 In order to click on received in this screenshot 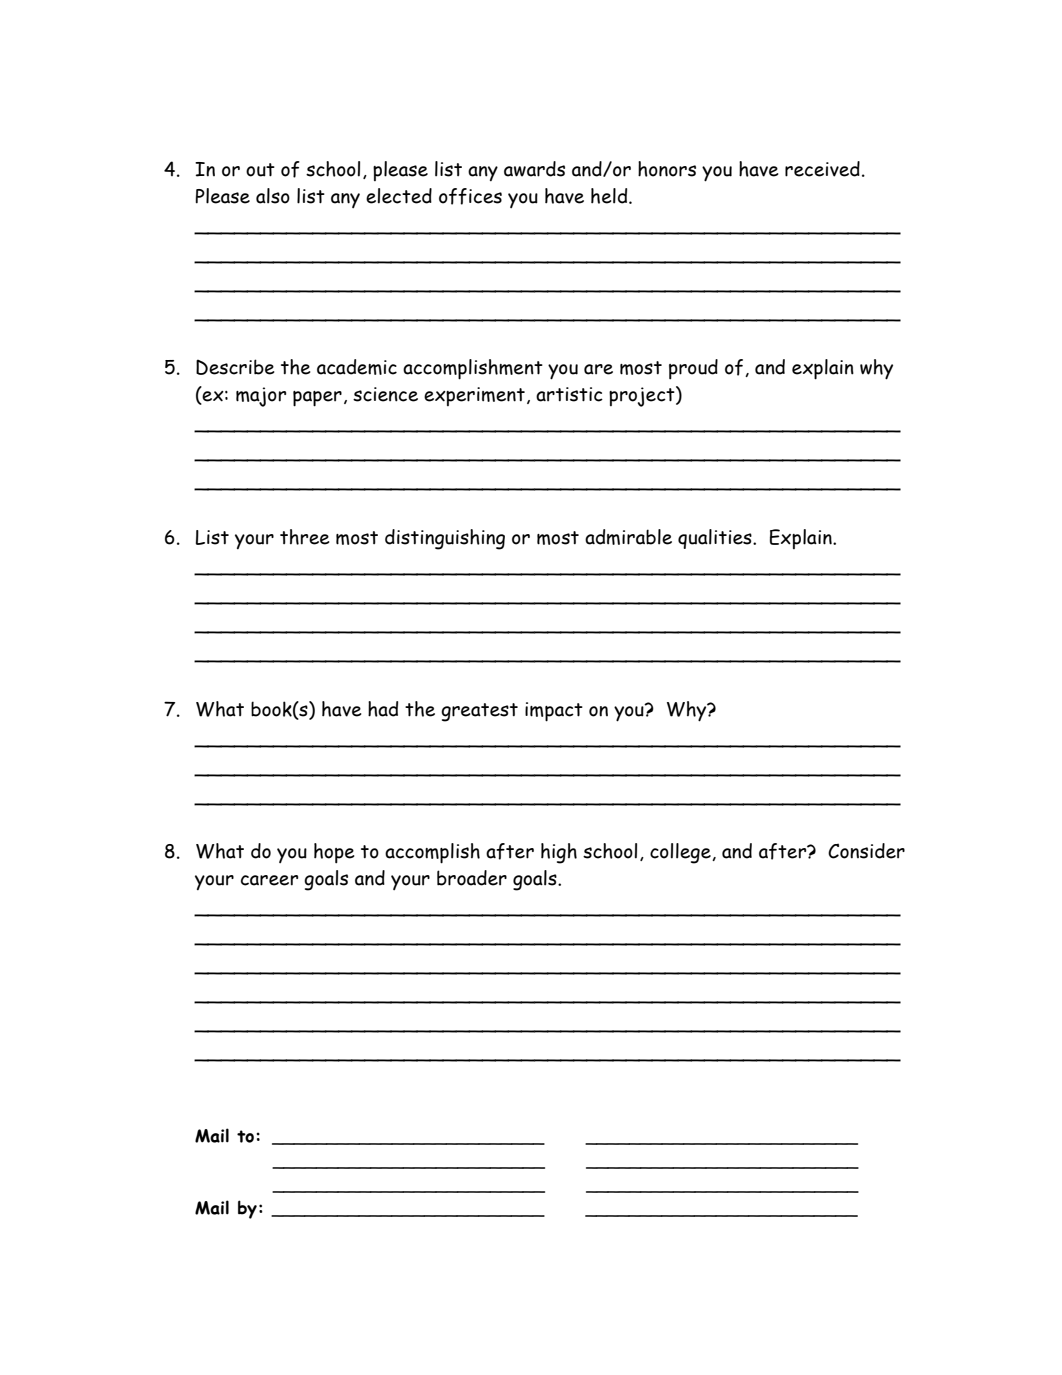, I will do `click(822, 169)`.
